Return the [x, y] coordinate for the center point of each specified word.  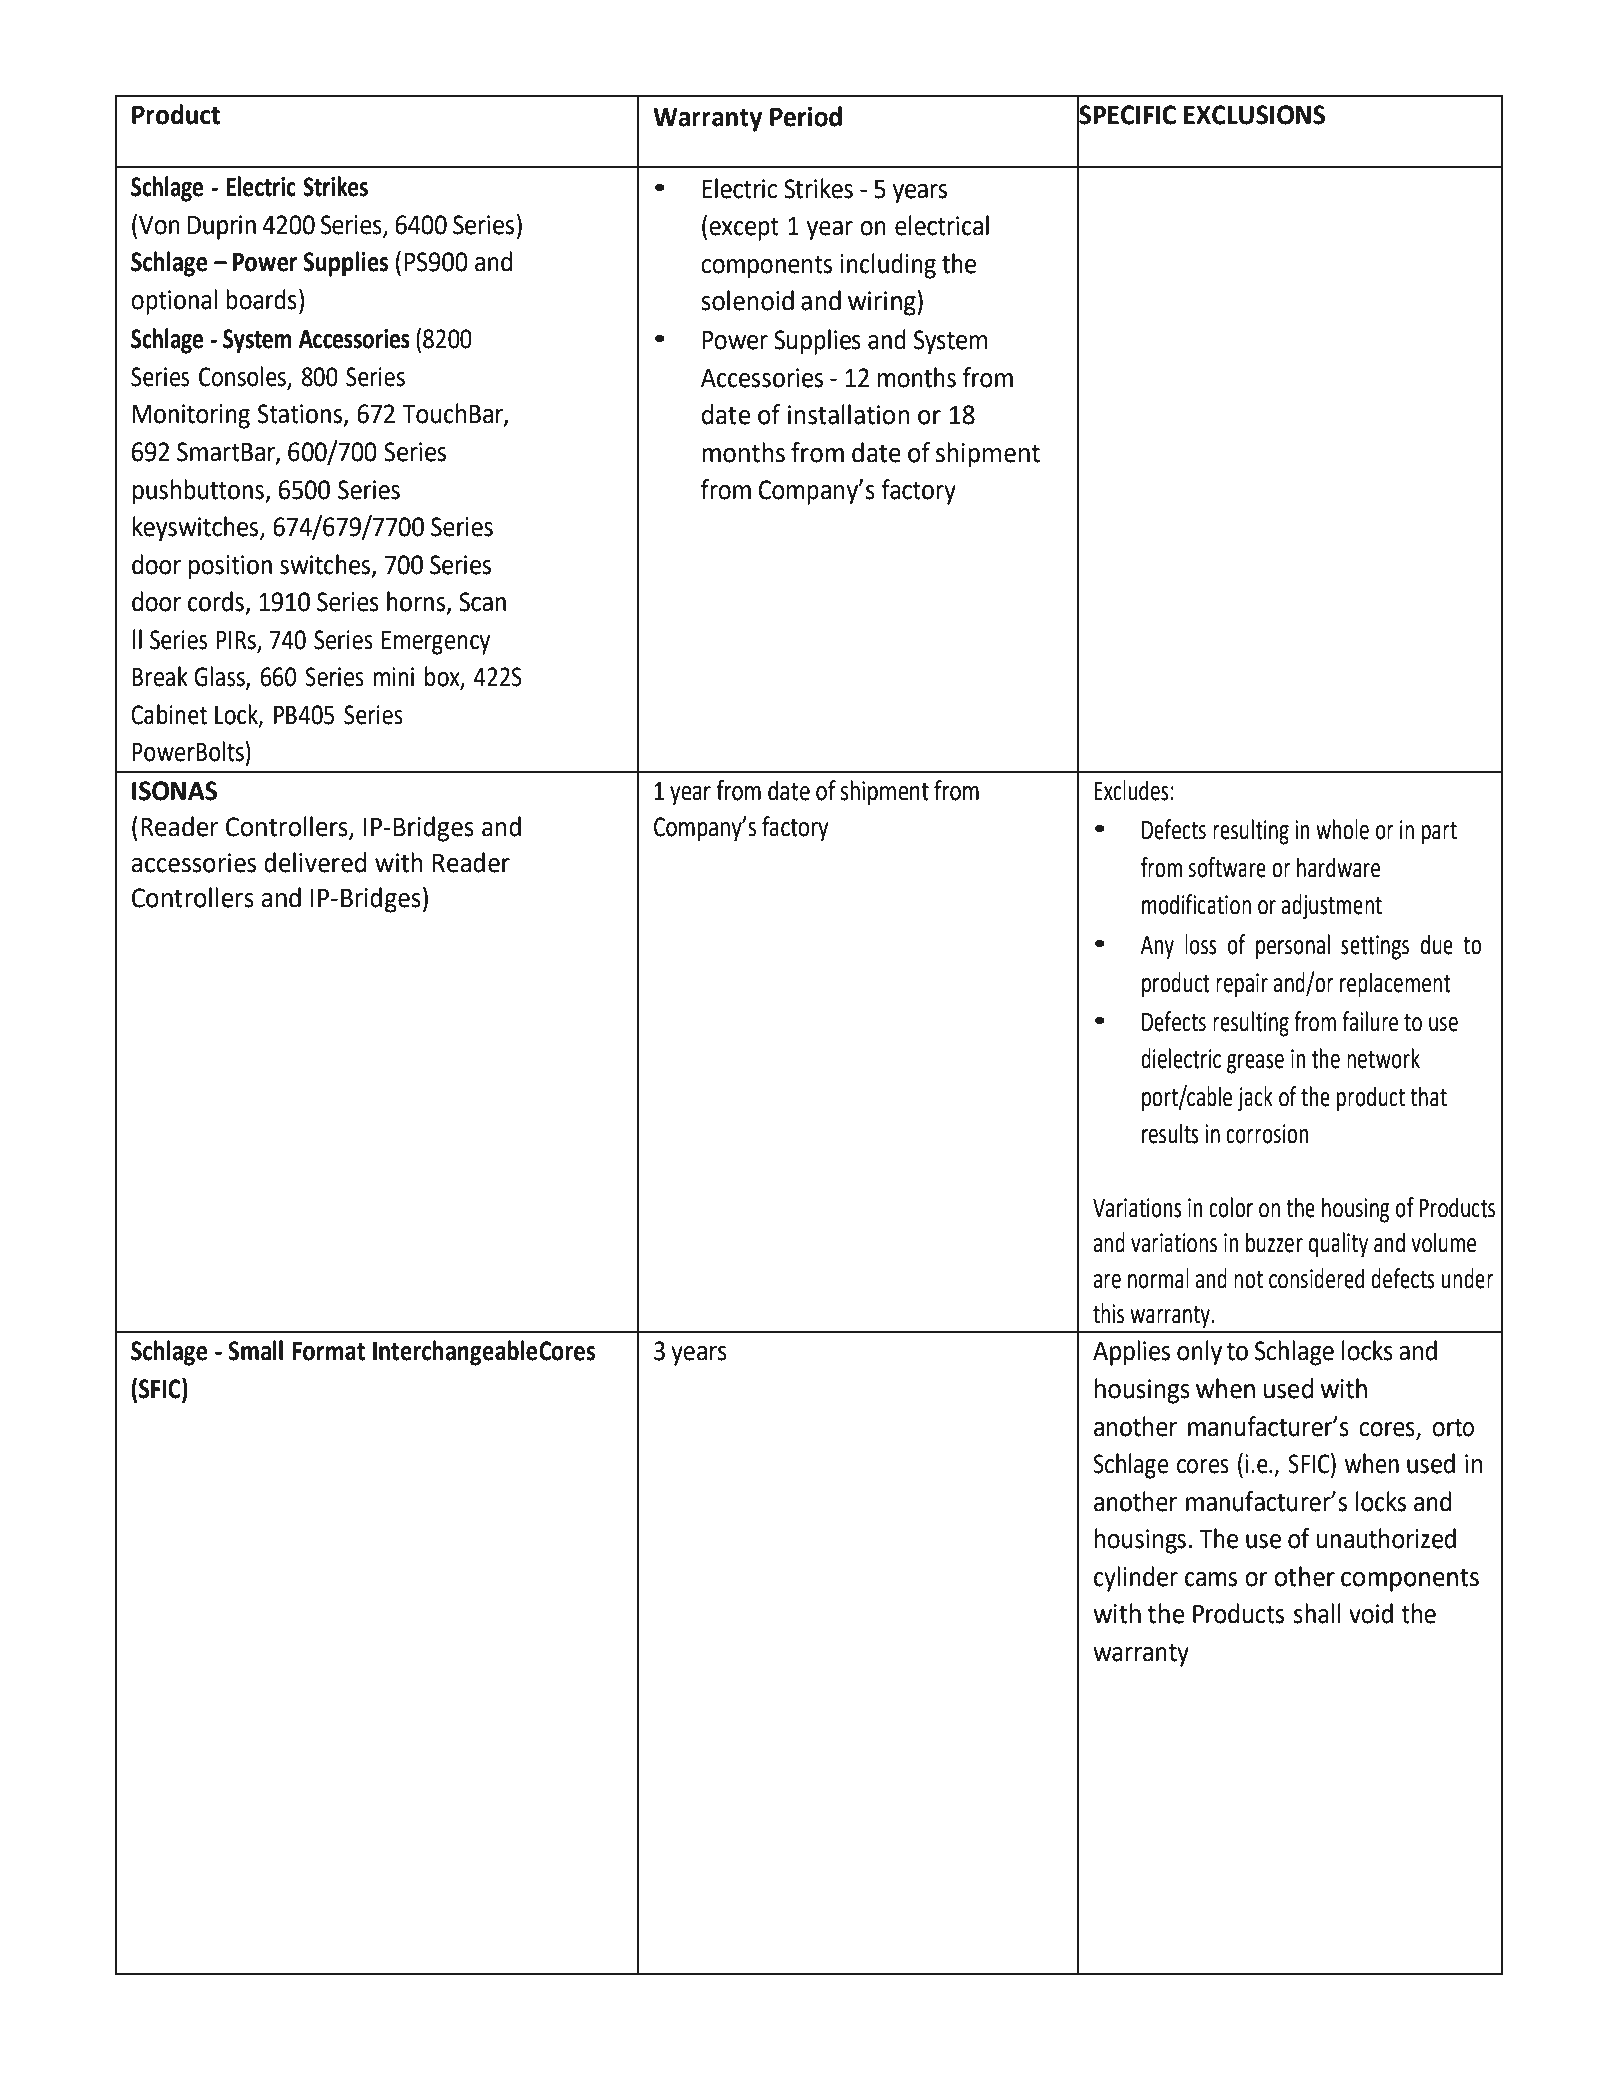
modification [1196, 904]
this [1108, 1313]
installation [849, 414]
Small [255, 1350]
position [230, 567]
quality [1338, 1245]
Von [159, 225]
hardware [1338, 867]
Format [329, 1351]
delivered [315, 862]
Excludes [1131, 790]
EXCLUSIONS [1254, 115]
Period [806, 116]
